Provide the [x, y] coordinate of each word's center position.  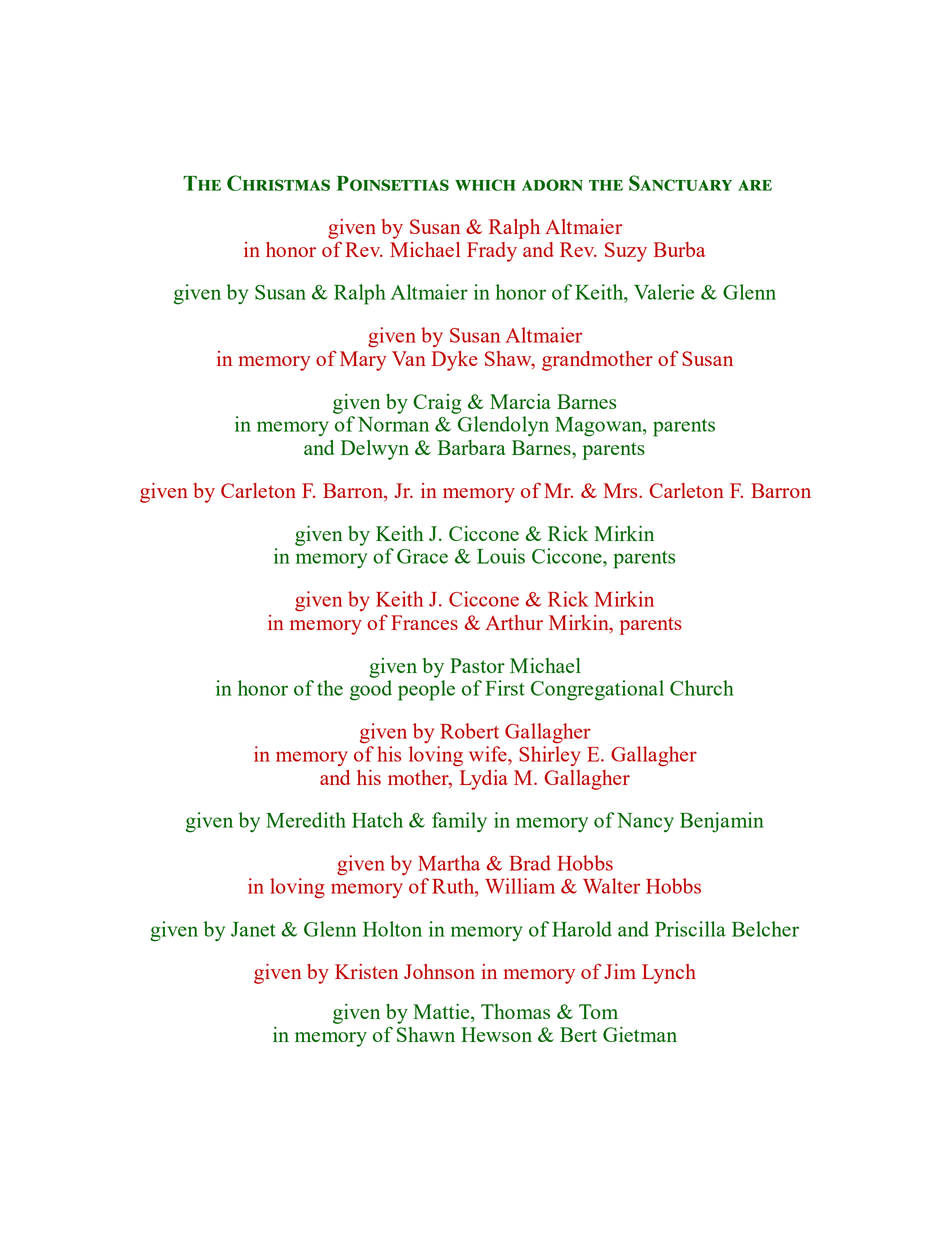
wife [489, 754]
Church [702, 688]
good [371, 690]
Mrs [622, 490]
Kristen [366, 971]
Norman [393, 424]
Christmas [278, 183]
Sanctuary [680, 183]
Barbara [472, 447]
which [485, 185]
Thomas [515, 1011]
